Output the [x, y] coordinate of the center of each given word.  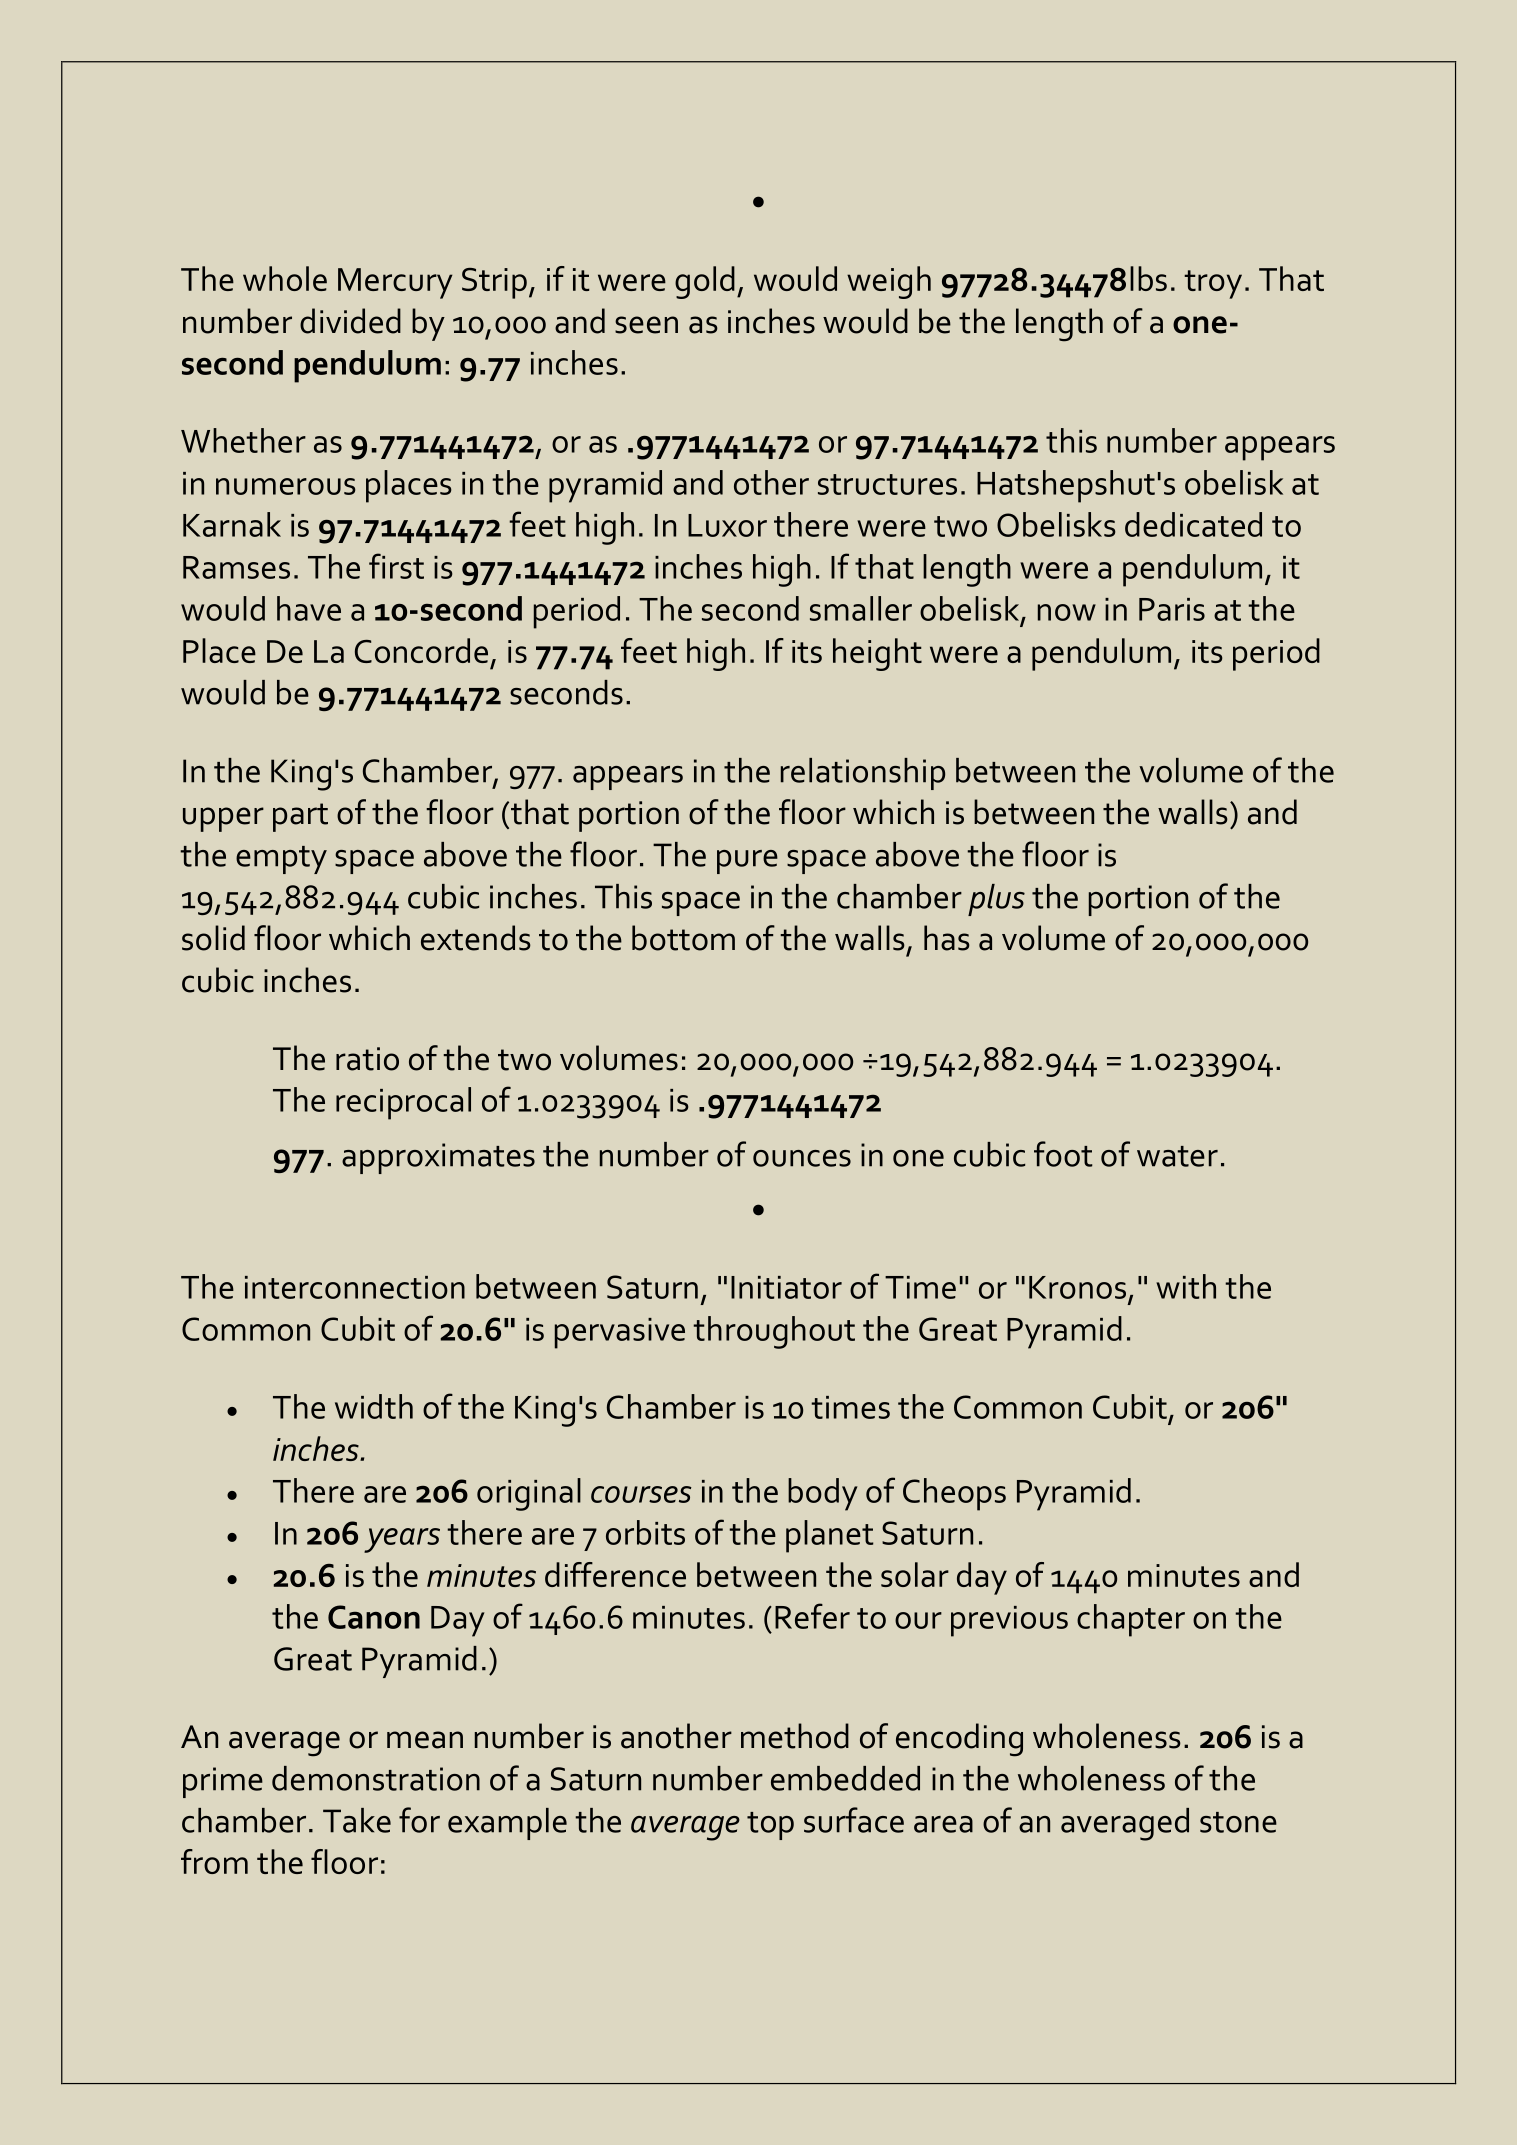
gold [705, 282]
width [374, 1406]
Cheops [954, 1494]
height [877, 654]
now [1067, 612]
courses [641, 1494]
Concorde [421, 650]
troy [1213, 284]
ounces [802, 1158]
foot [1063, 1154]
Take [357, 1820]
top [770, 1826]
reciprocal [403, 1103]
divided [350, 321]
